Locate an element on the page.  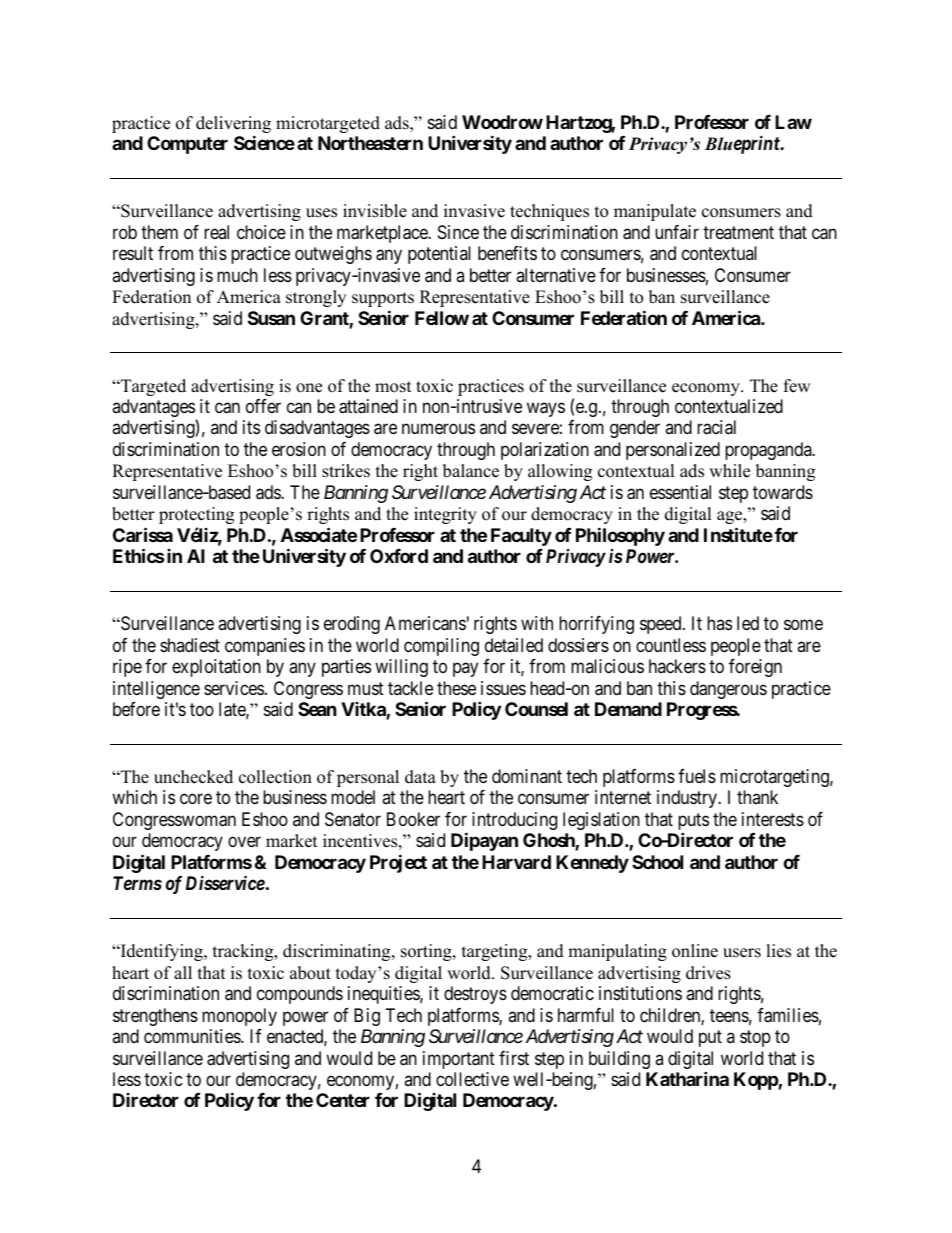
Woodrow is located at coordinates (502, 122).
